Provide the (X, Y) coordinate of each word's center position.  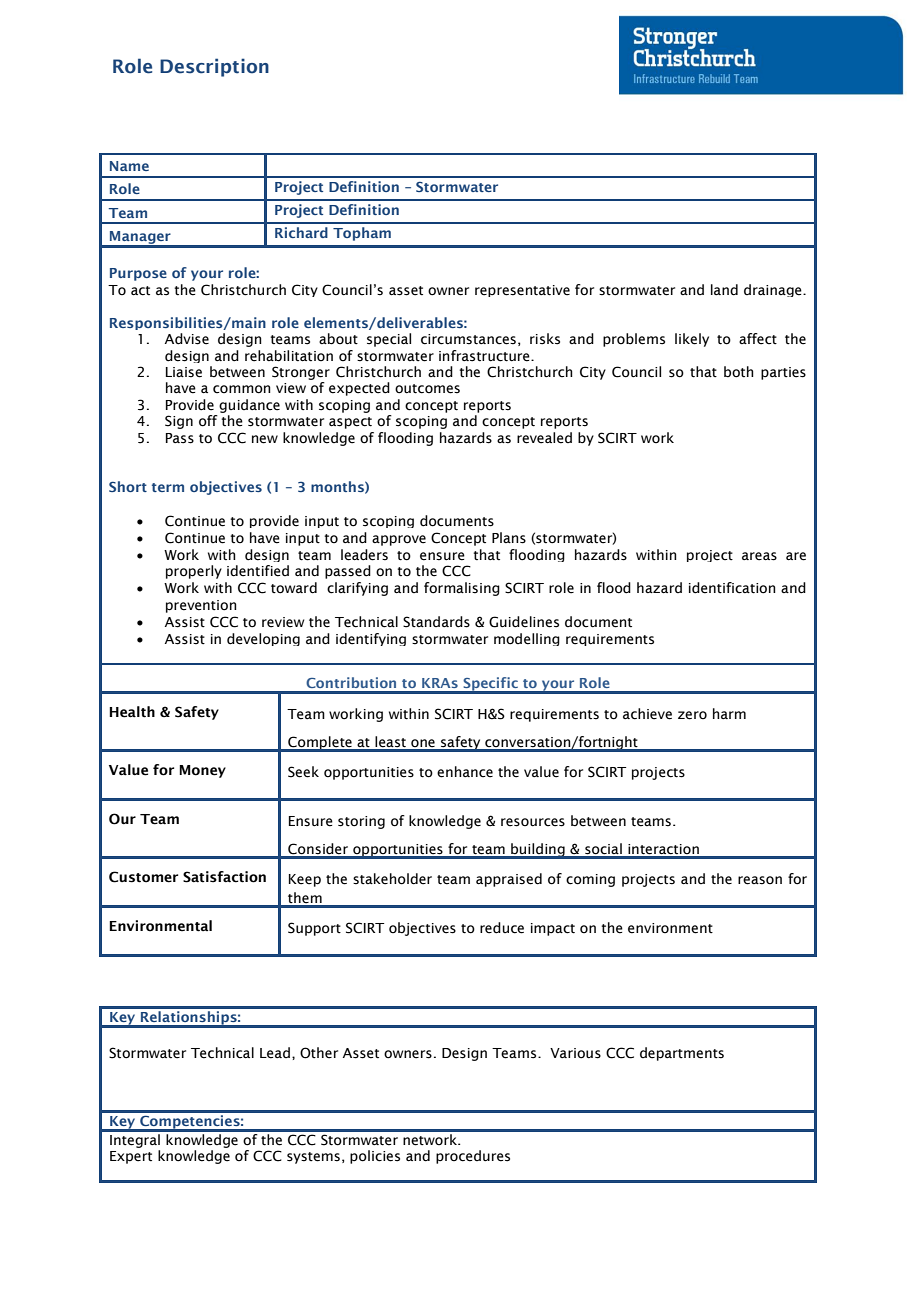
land (724, 290)
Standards (436, 622)
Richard (301, 232)
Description (214, 67)
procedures (473, 1157)
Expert (131, 1157)
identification (732, 588)
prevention (201, 606)
